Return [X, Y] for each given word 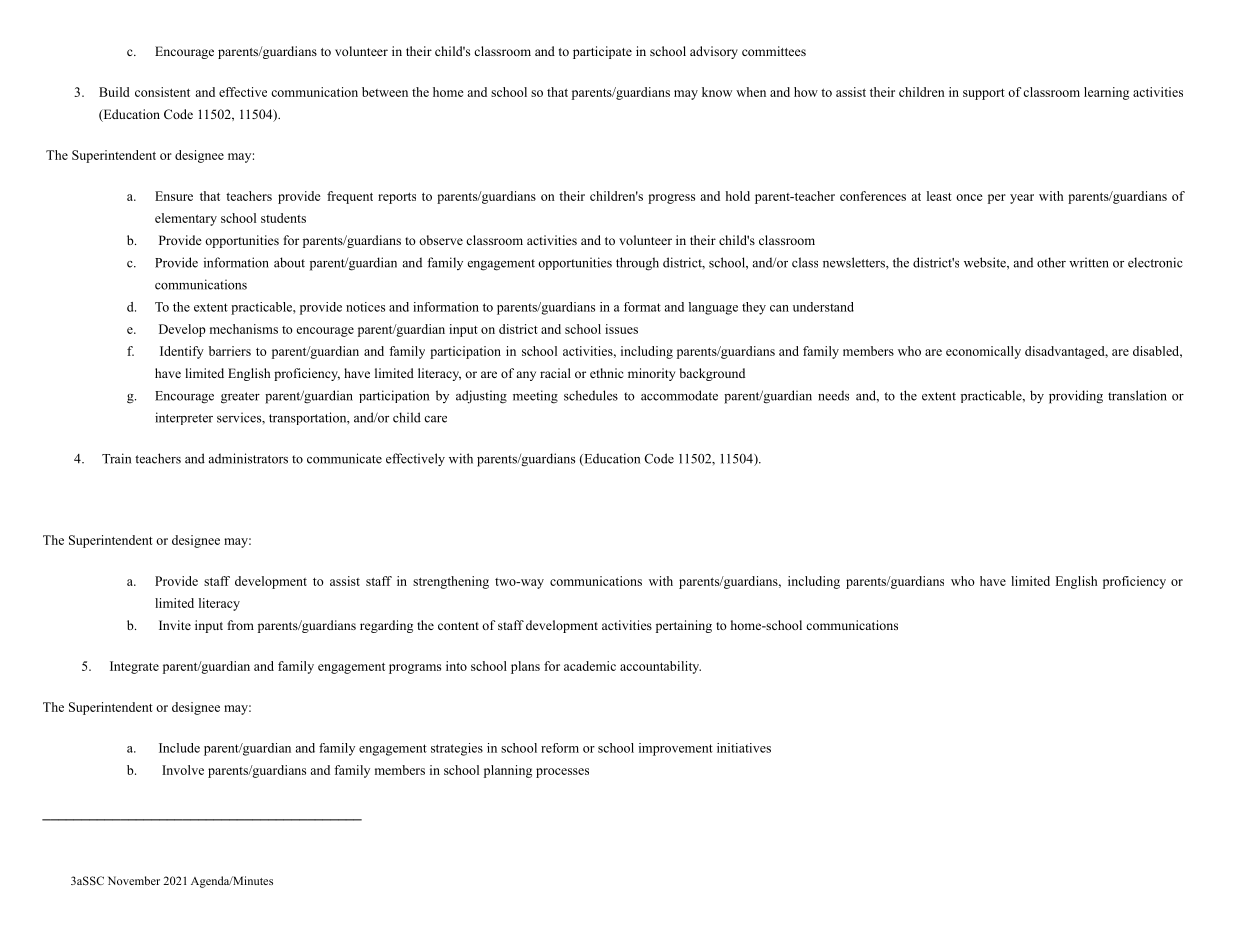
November [134, 880]
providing [1076, 397]
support [984, 94]
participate [602, 52]
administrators [248, 458]
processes [562, 773]
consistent [162, 92]
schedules [591, 395]
